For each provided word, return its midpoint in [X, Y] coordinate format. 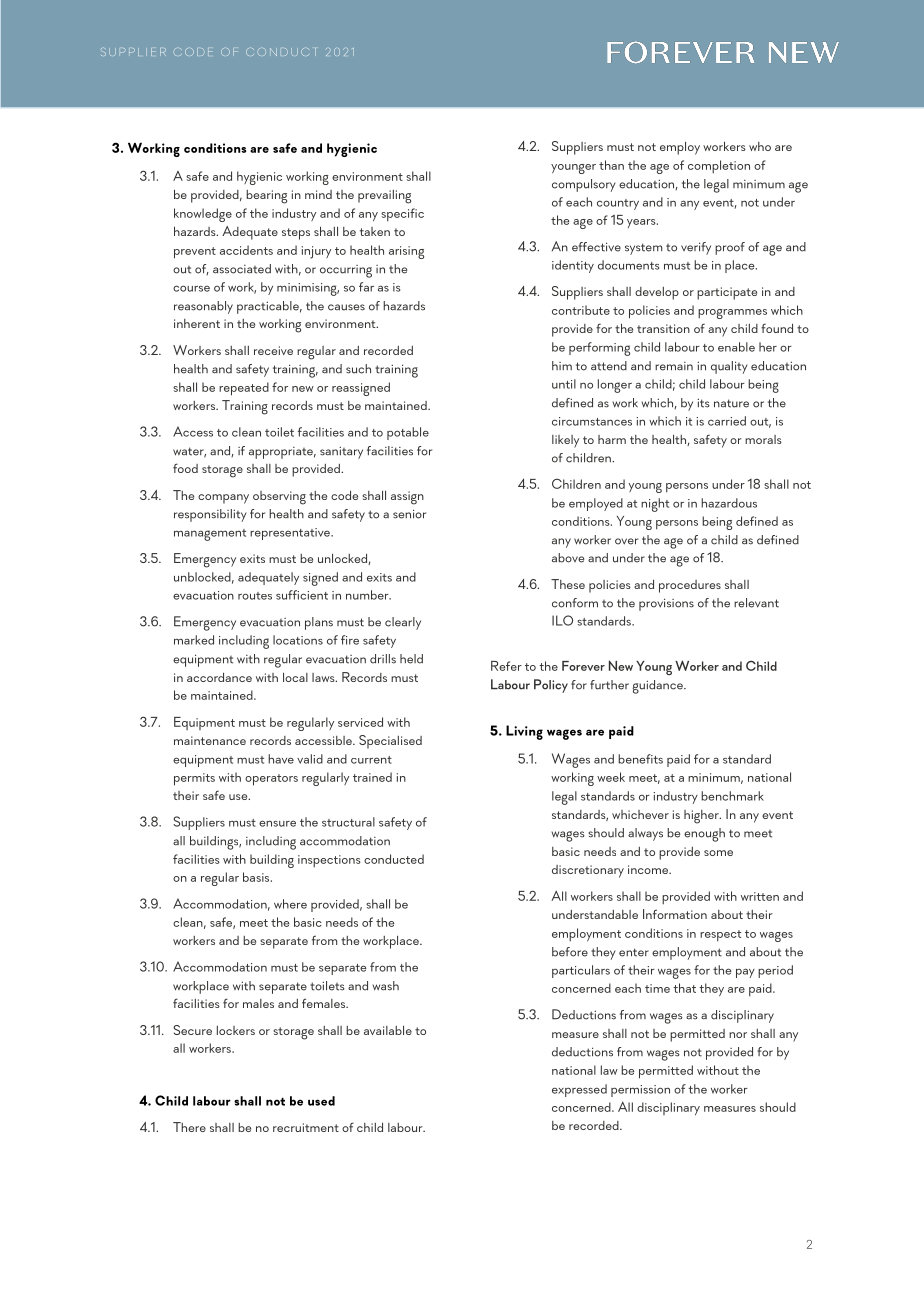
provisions [666, 604]
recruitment [306, 1127]
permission [640, 1091]
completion [719, 166]
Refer [506, 666]
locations [298, 640]
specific [402, 214]
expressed [579, 1090]
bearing [266, 197]
